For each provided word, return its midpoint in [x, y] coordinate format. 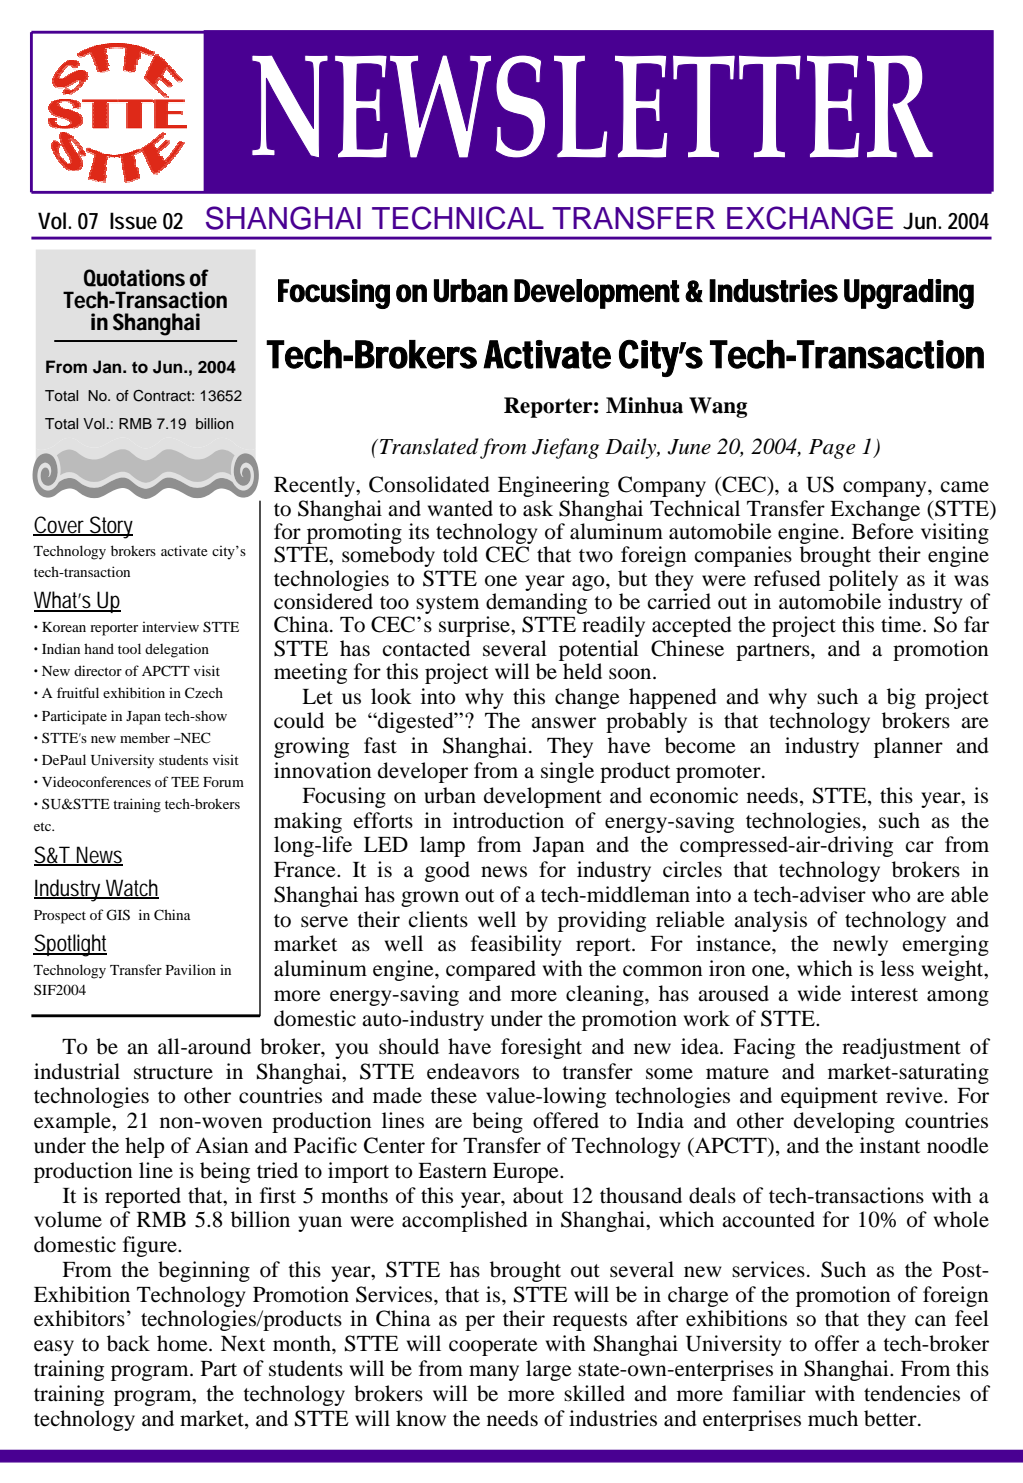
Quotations [134, 278]
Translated [429, 446]
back [128, 1343]
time [902, 624]
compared [491, 970]
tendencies [912, 1393]
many [494, 1373]
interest [884, 993]
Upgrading [909, 294]
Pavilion [191, 969]
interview [170, 626]
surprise [475, 626]
